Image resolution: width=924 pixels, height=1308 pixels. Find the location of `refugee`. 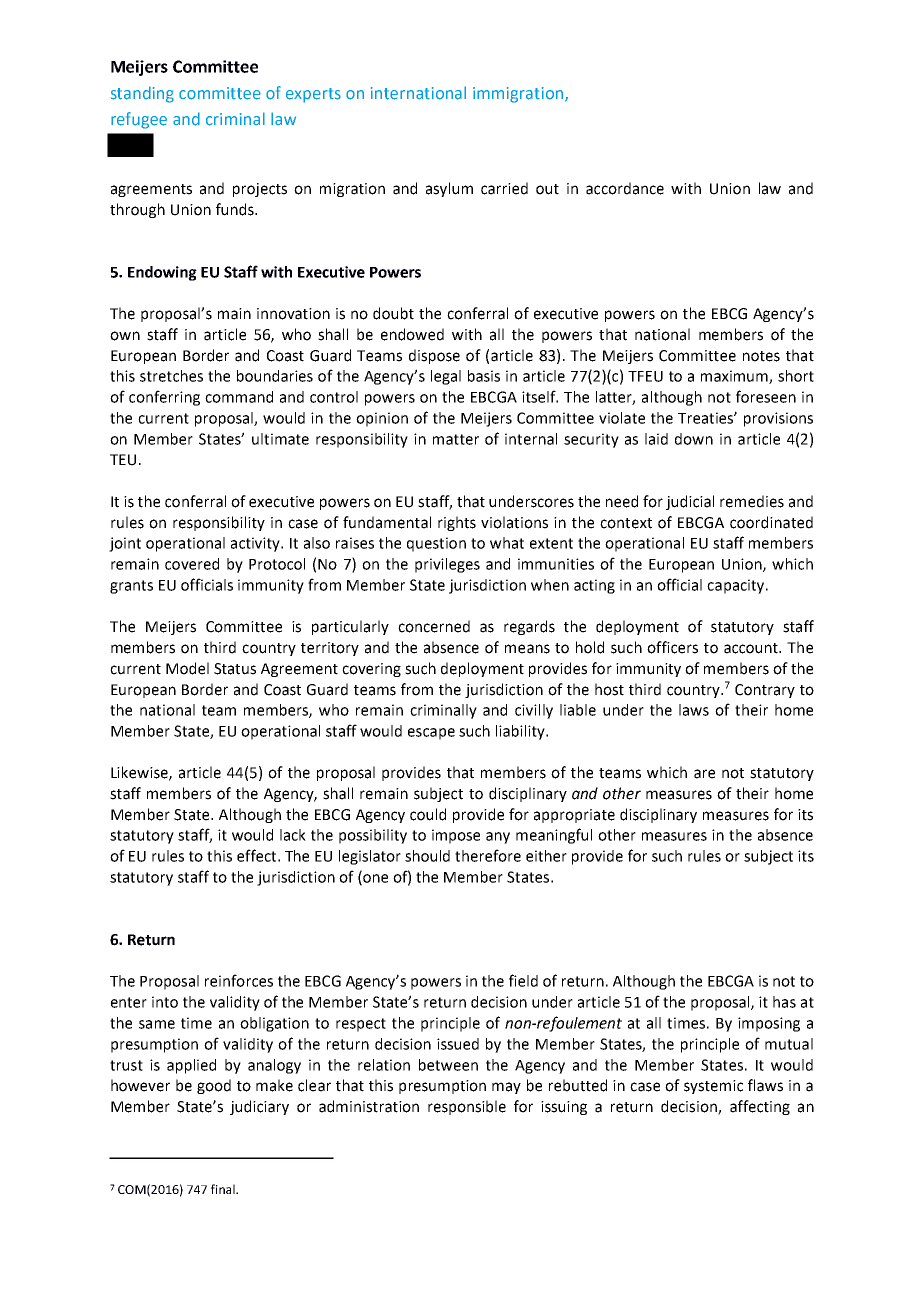

refugee is located at coordinates (139, 120).
